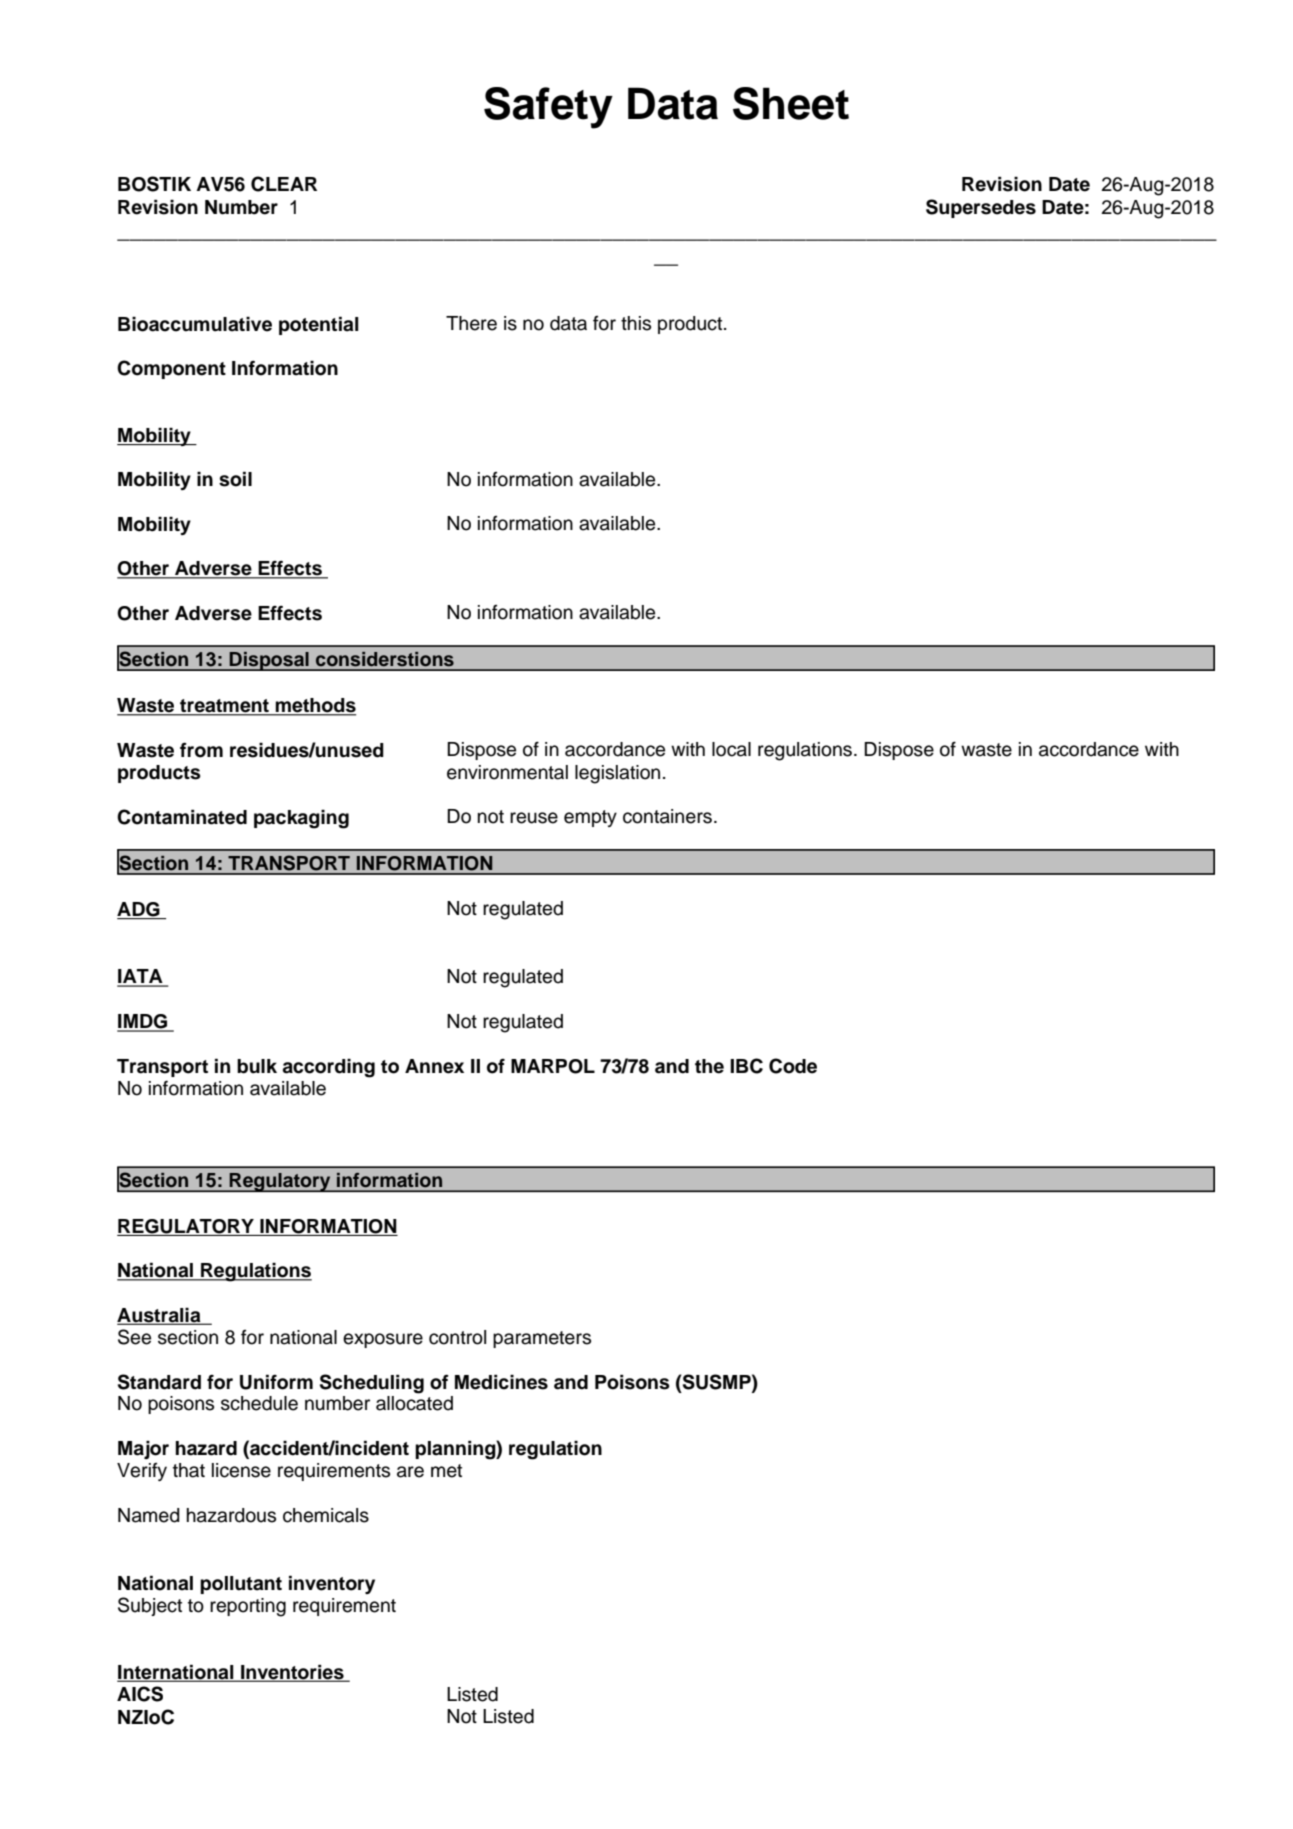 The width and height of the screenshot is (1293, 1829). What do you see at coordinates (284, 184) in the screenshot?
I see `CLEAR` at bounding box center [284, 184].
